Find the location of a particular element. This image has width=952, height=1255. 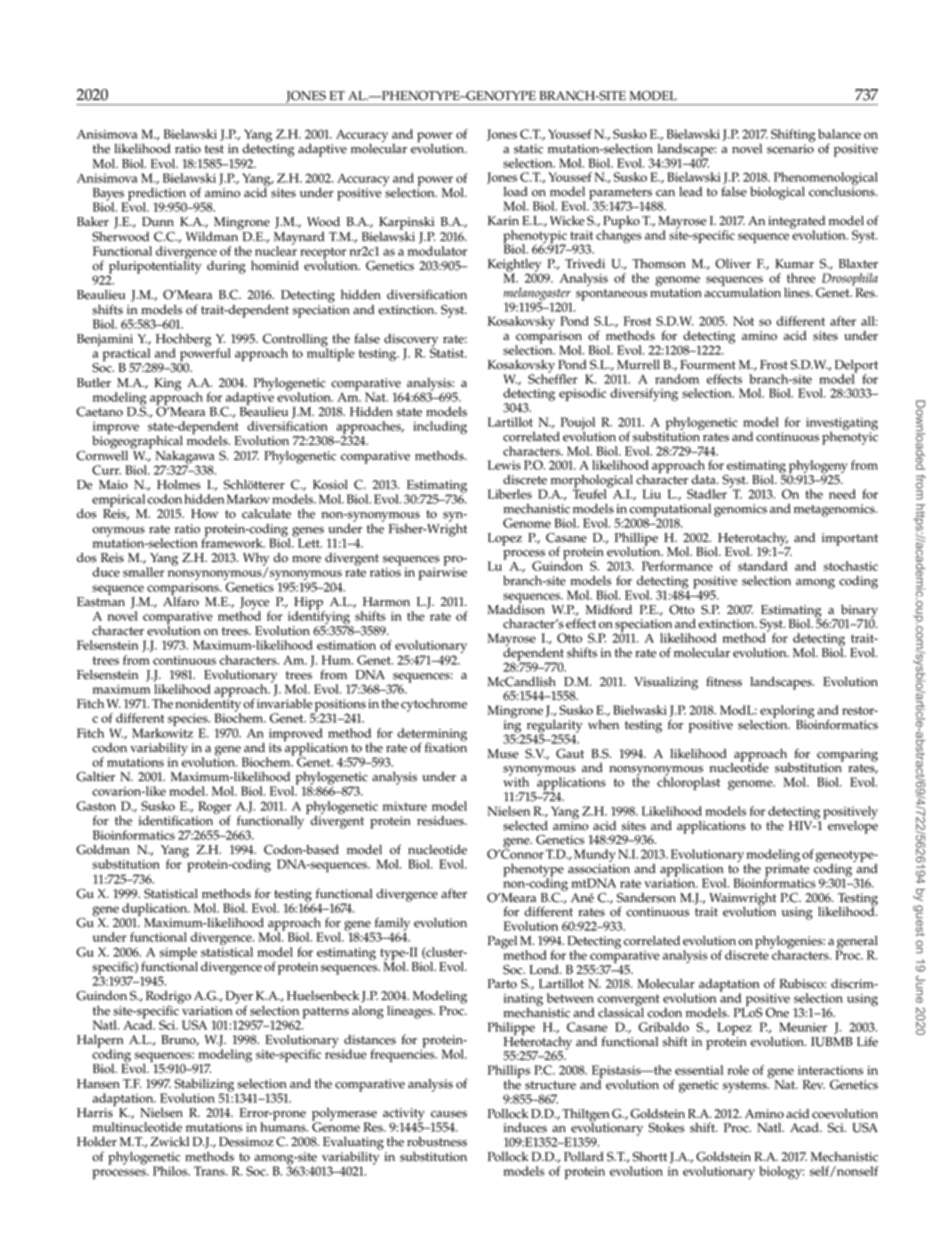

primate is located at coordinates (787, 871).
